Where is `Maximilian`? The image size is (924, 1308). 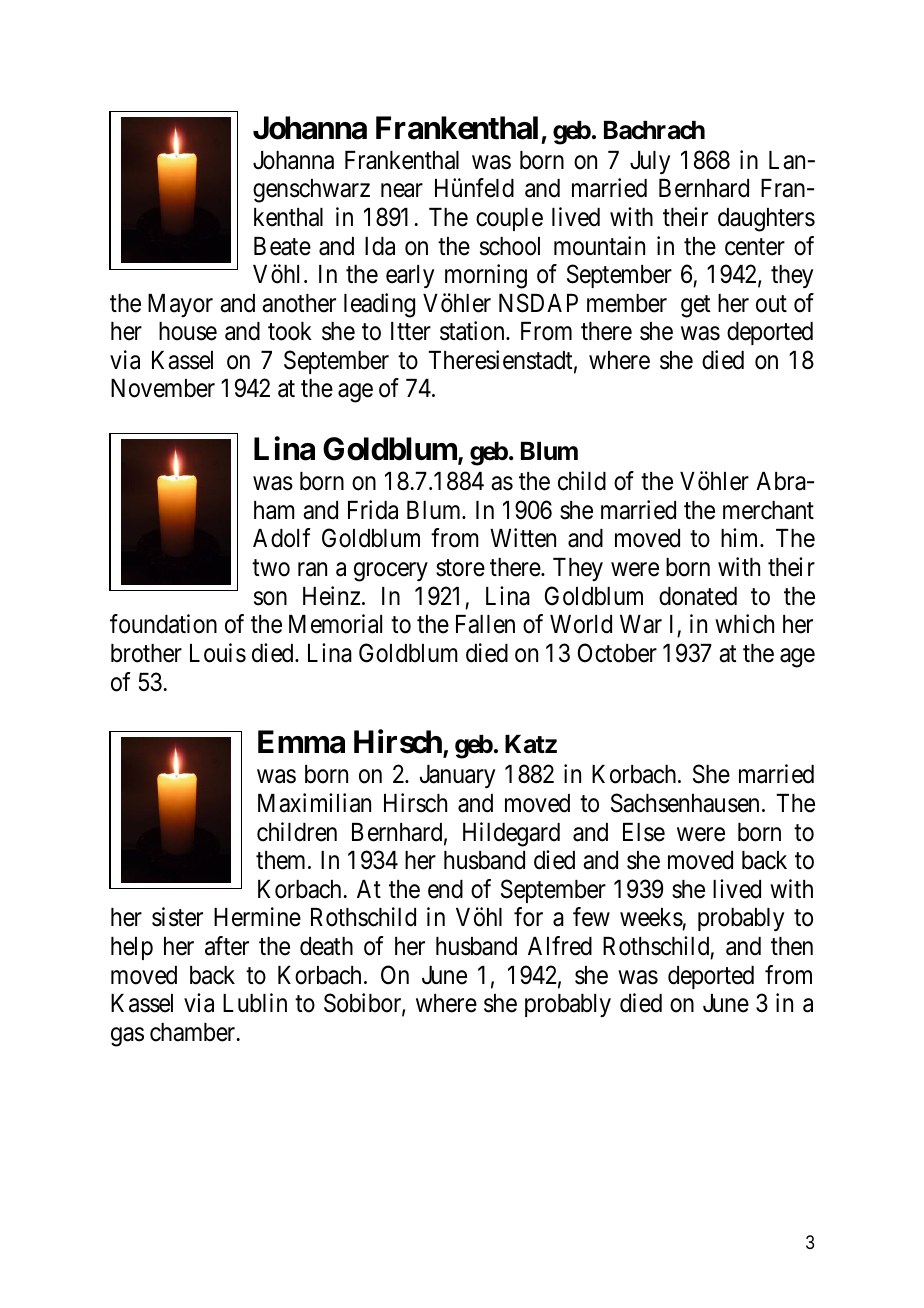
Maximilian is located at coordinates (314, 803).
